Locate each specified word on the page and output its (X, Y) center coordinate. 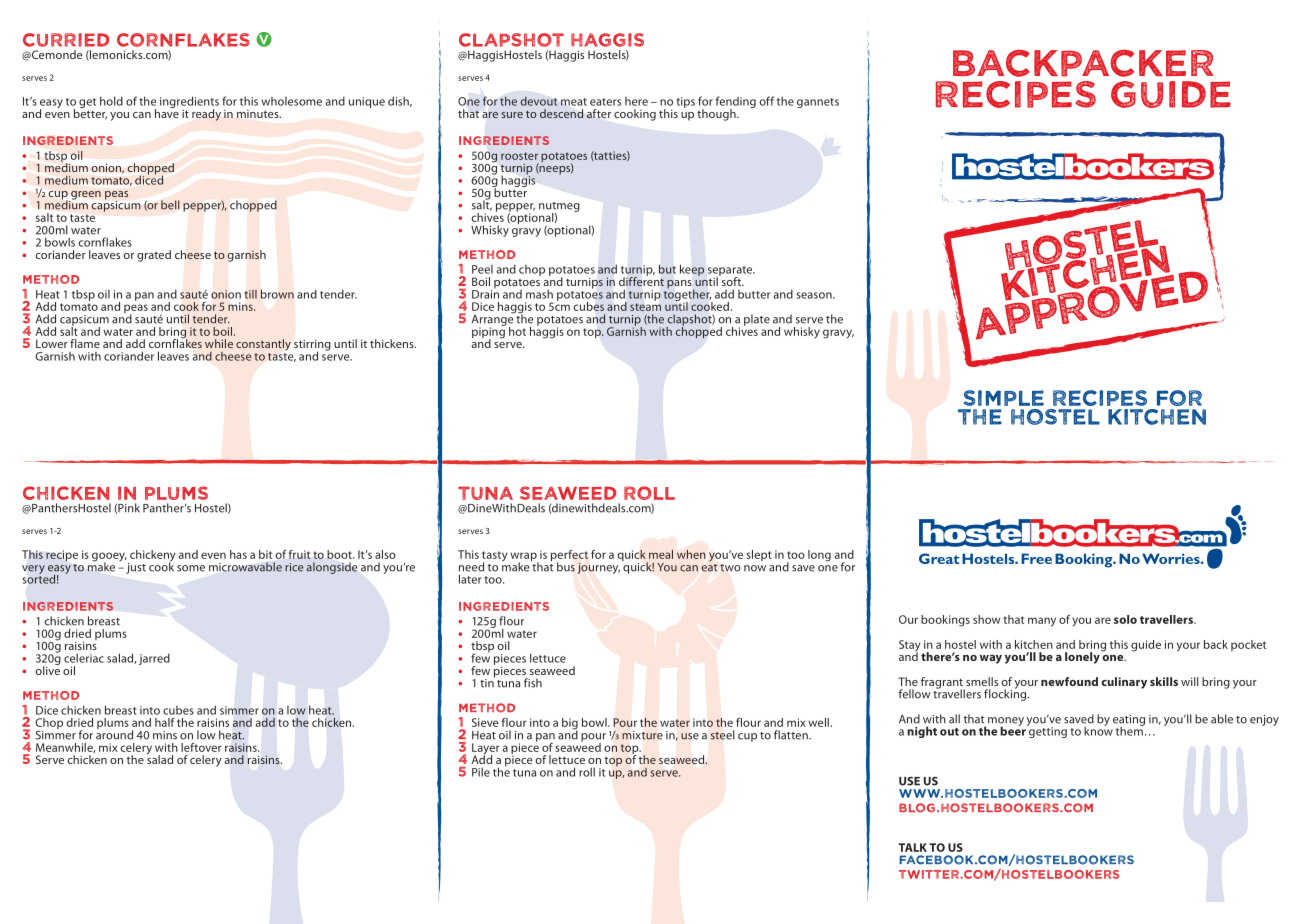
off (766, 101)
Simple (1003, 398)
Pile (481, 772)
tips (685, 102)
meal (661, 554)
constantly (263, 345)
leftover (201, 747)
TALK (912, 847)
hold (111, 101)
